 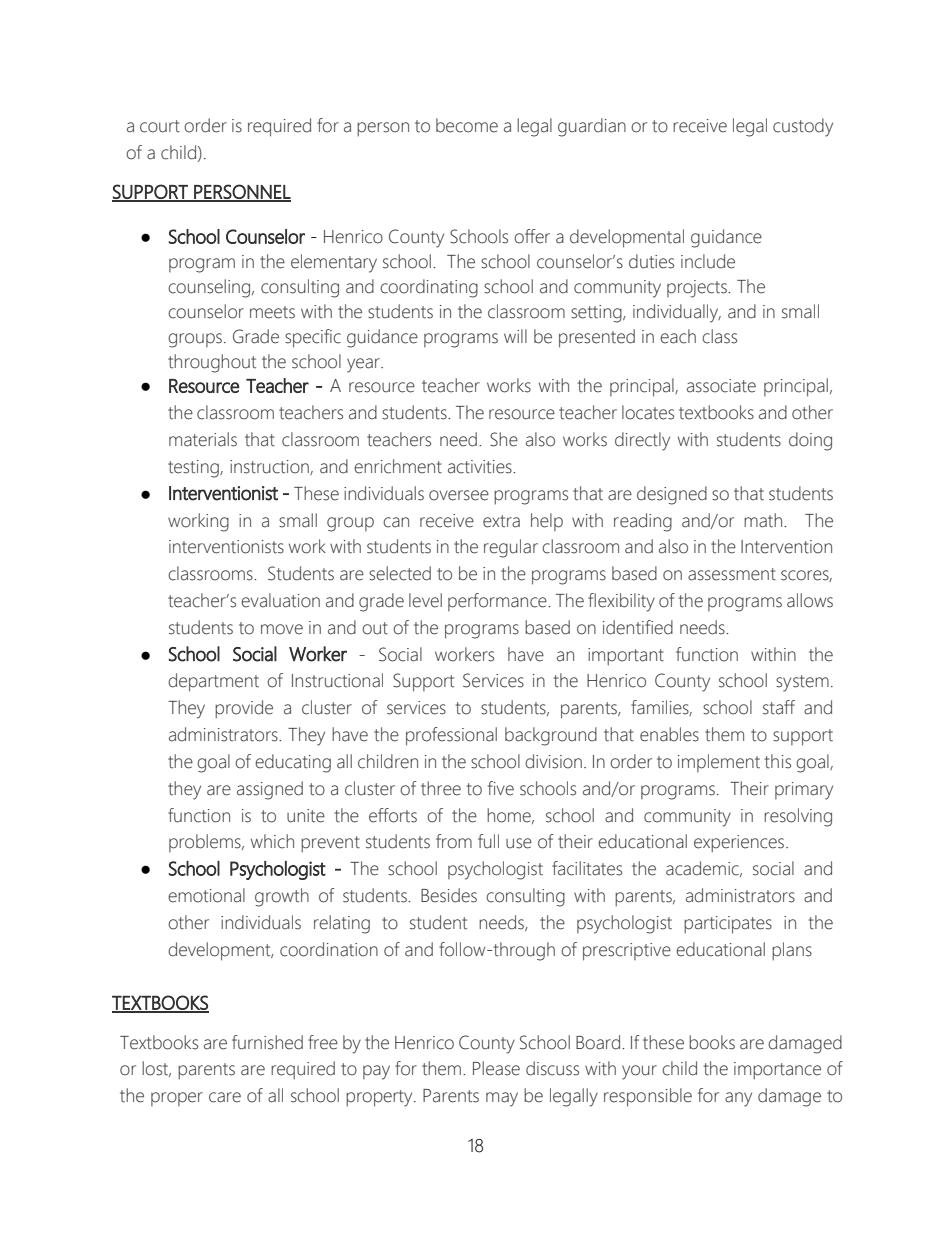 I want to click on performance, so click(x=498, y=602).
